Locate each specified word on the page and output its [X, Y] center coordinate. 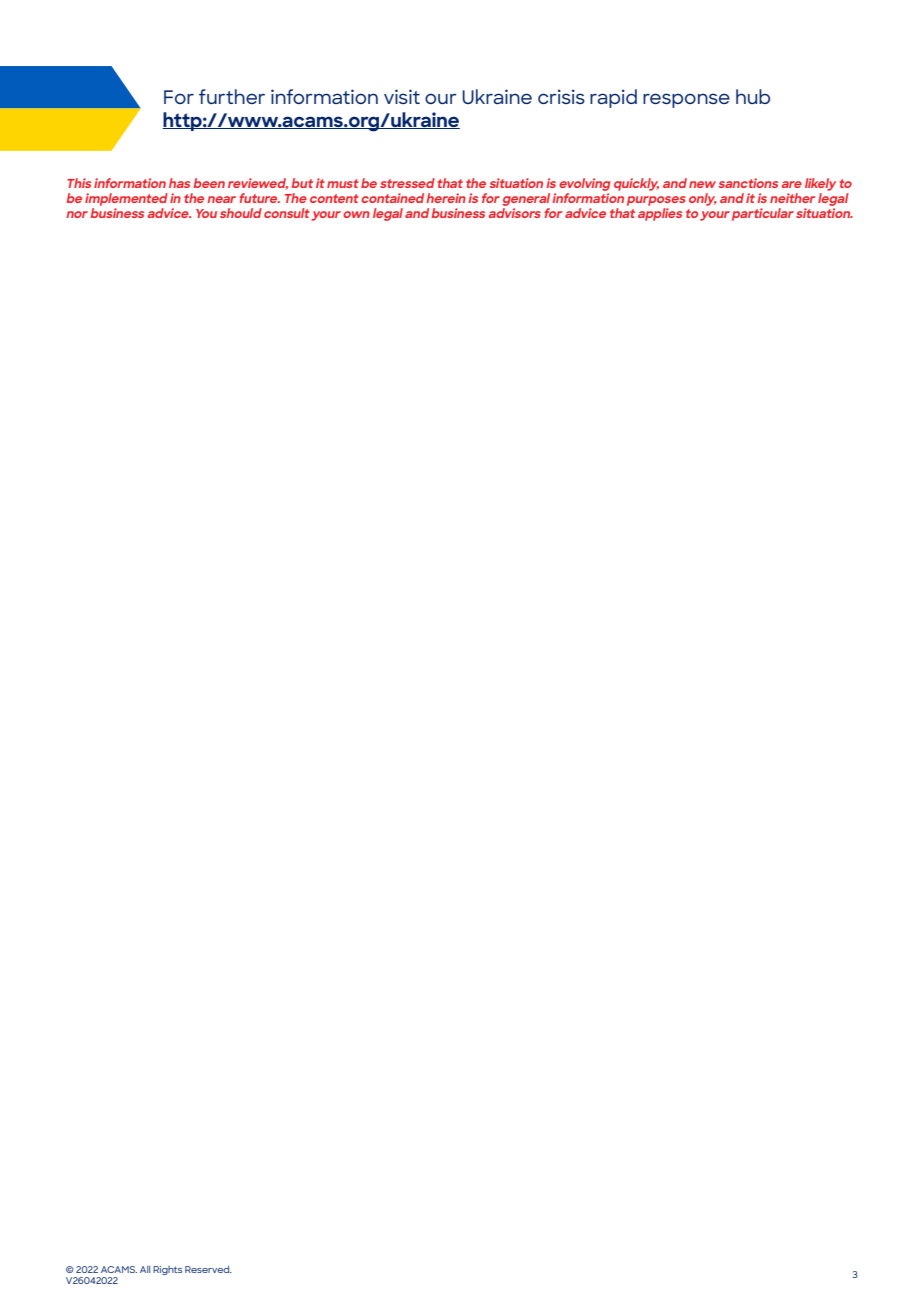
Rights [167, 1270]
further [232, 96]
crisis [561, 96]
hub [753, 96]
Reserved [208, 1269]
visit [402, 96]
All [145, 1269]
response [686, 100]
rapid [613, 98]
